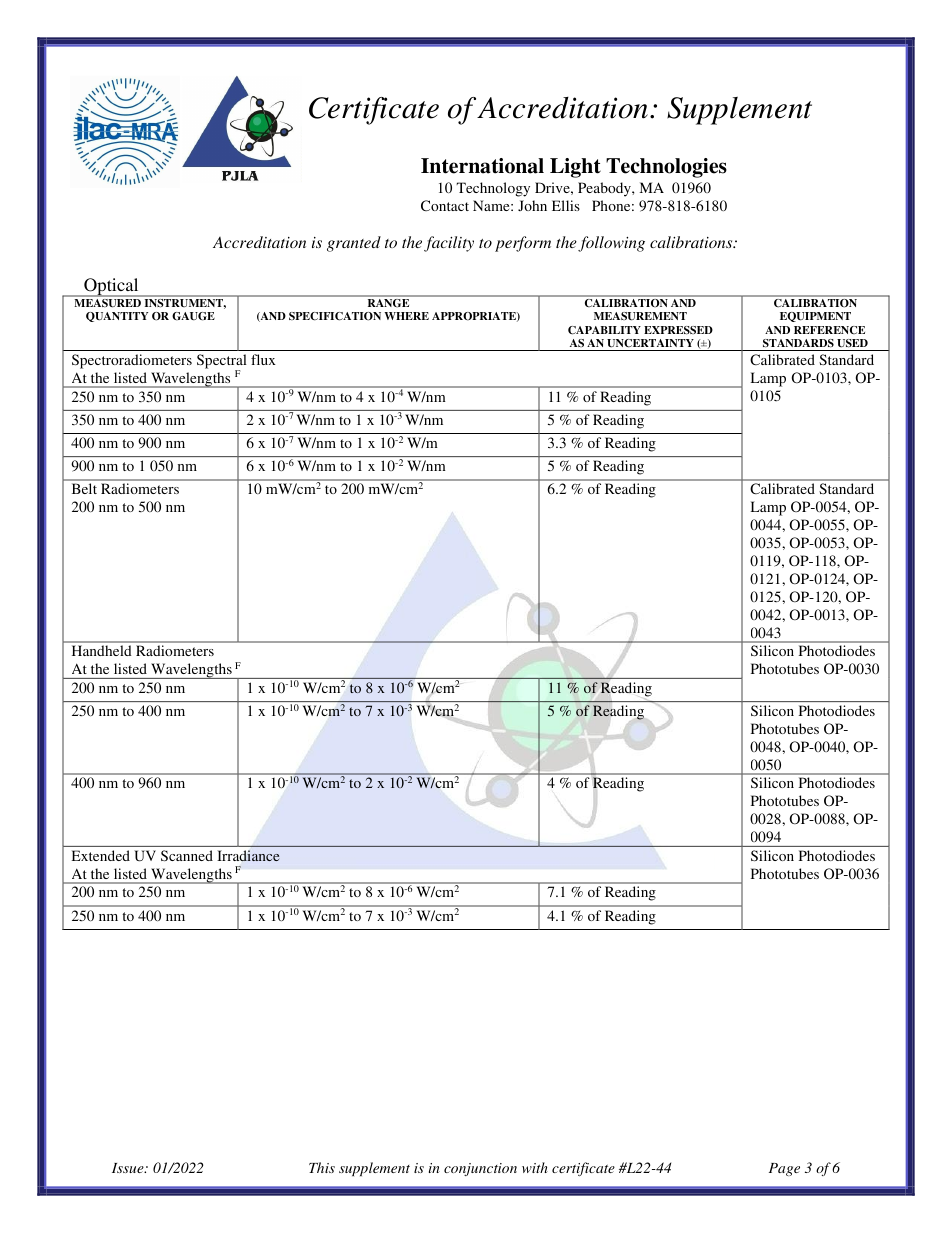 Image resolution: width=952 pixels, height=1233 pixels. What do you see at coordinates (666, 168) in the image?
I see `Technologies` at bounding box center [666, 168].
